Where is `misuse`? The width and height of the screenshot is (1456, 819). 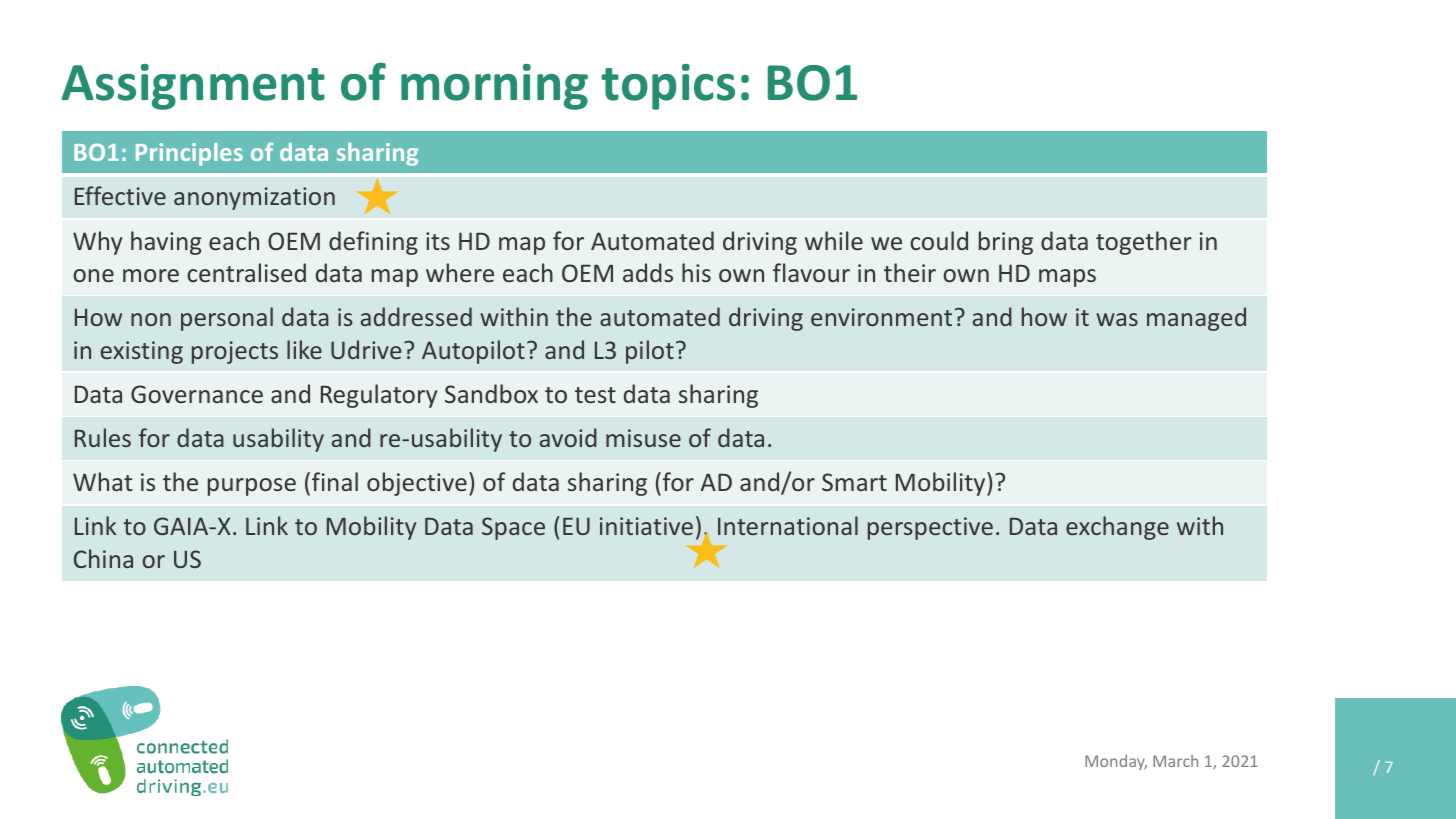 misuse is located at coordinates (643, 438).
